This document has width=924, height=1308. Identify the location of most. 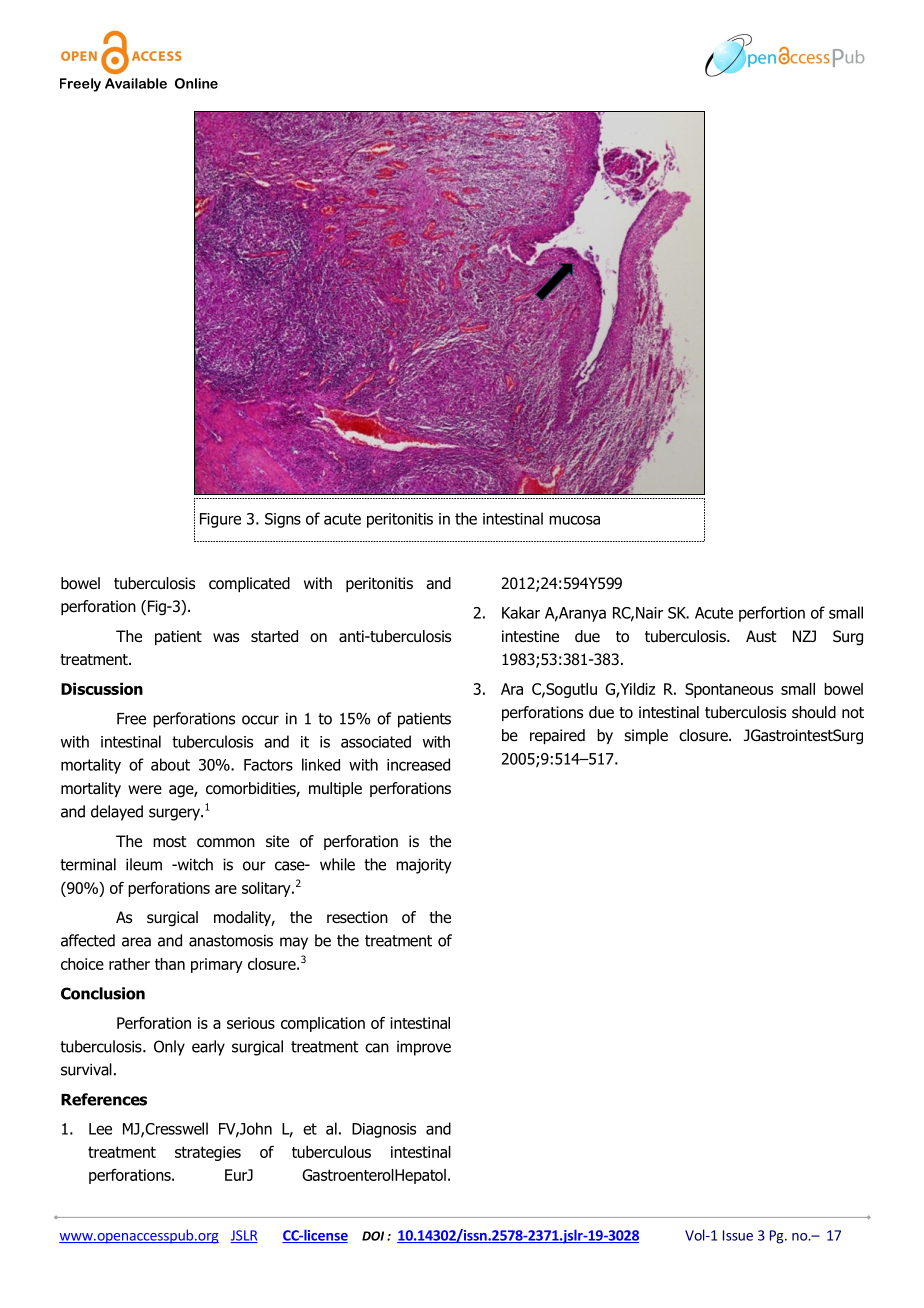
(170, 841).
